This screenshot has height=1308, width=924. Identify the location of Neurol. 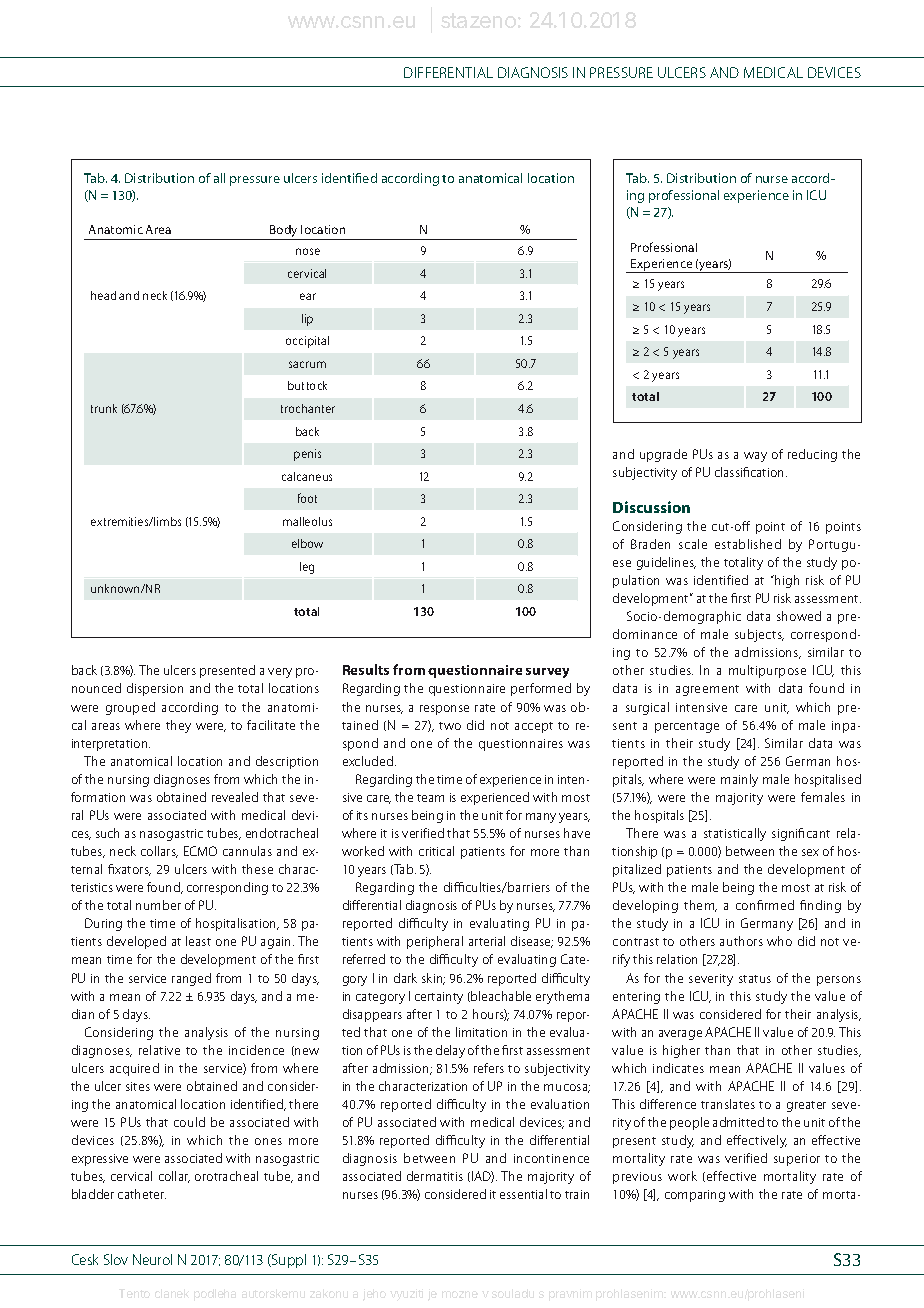
(152, 1259).
